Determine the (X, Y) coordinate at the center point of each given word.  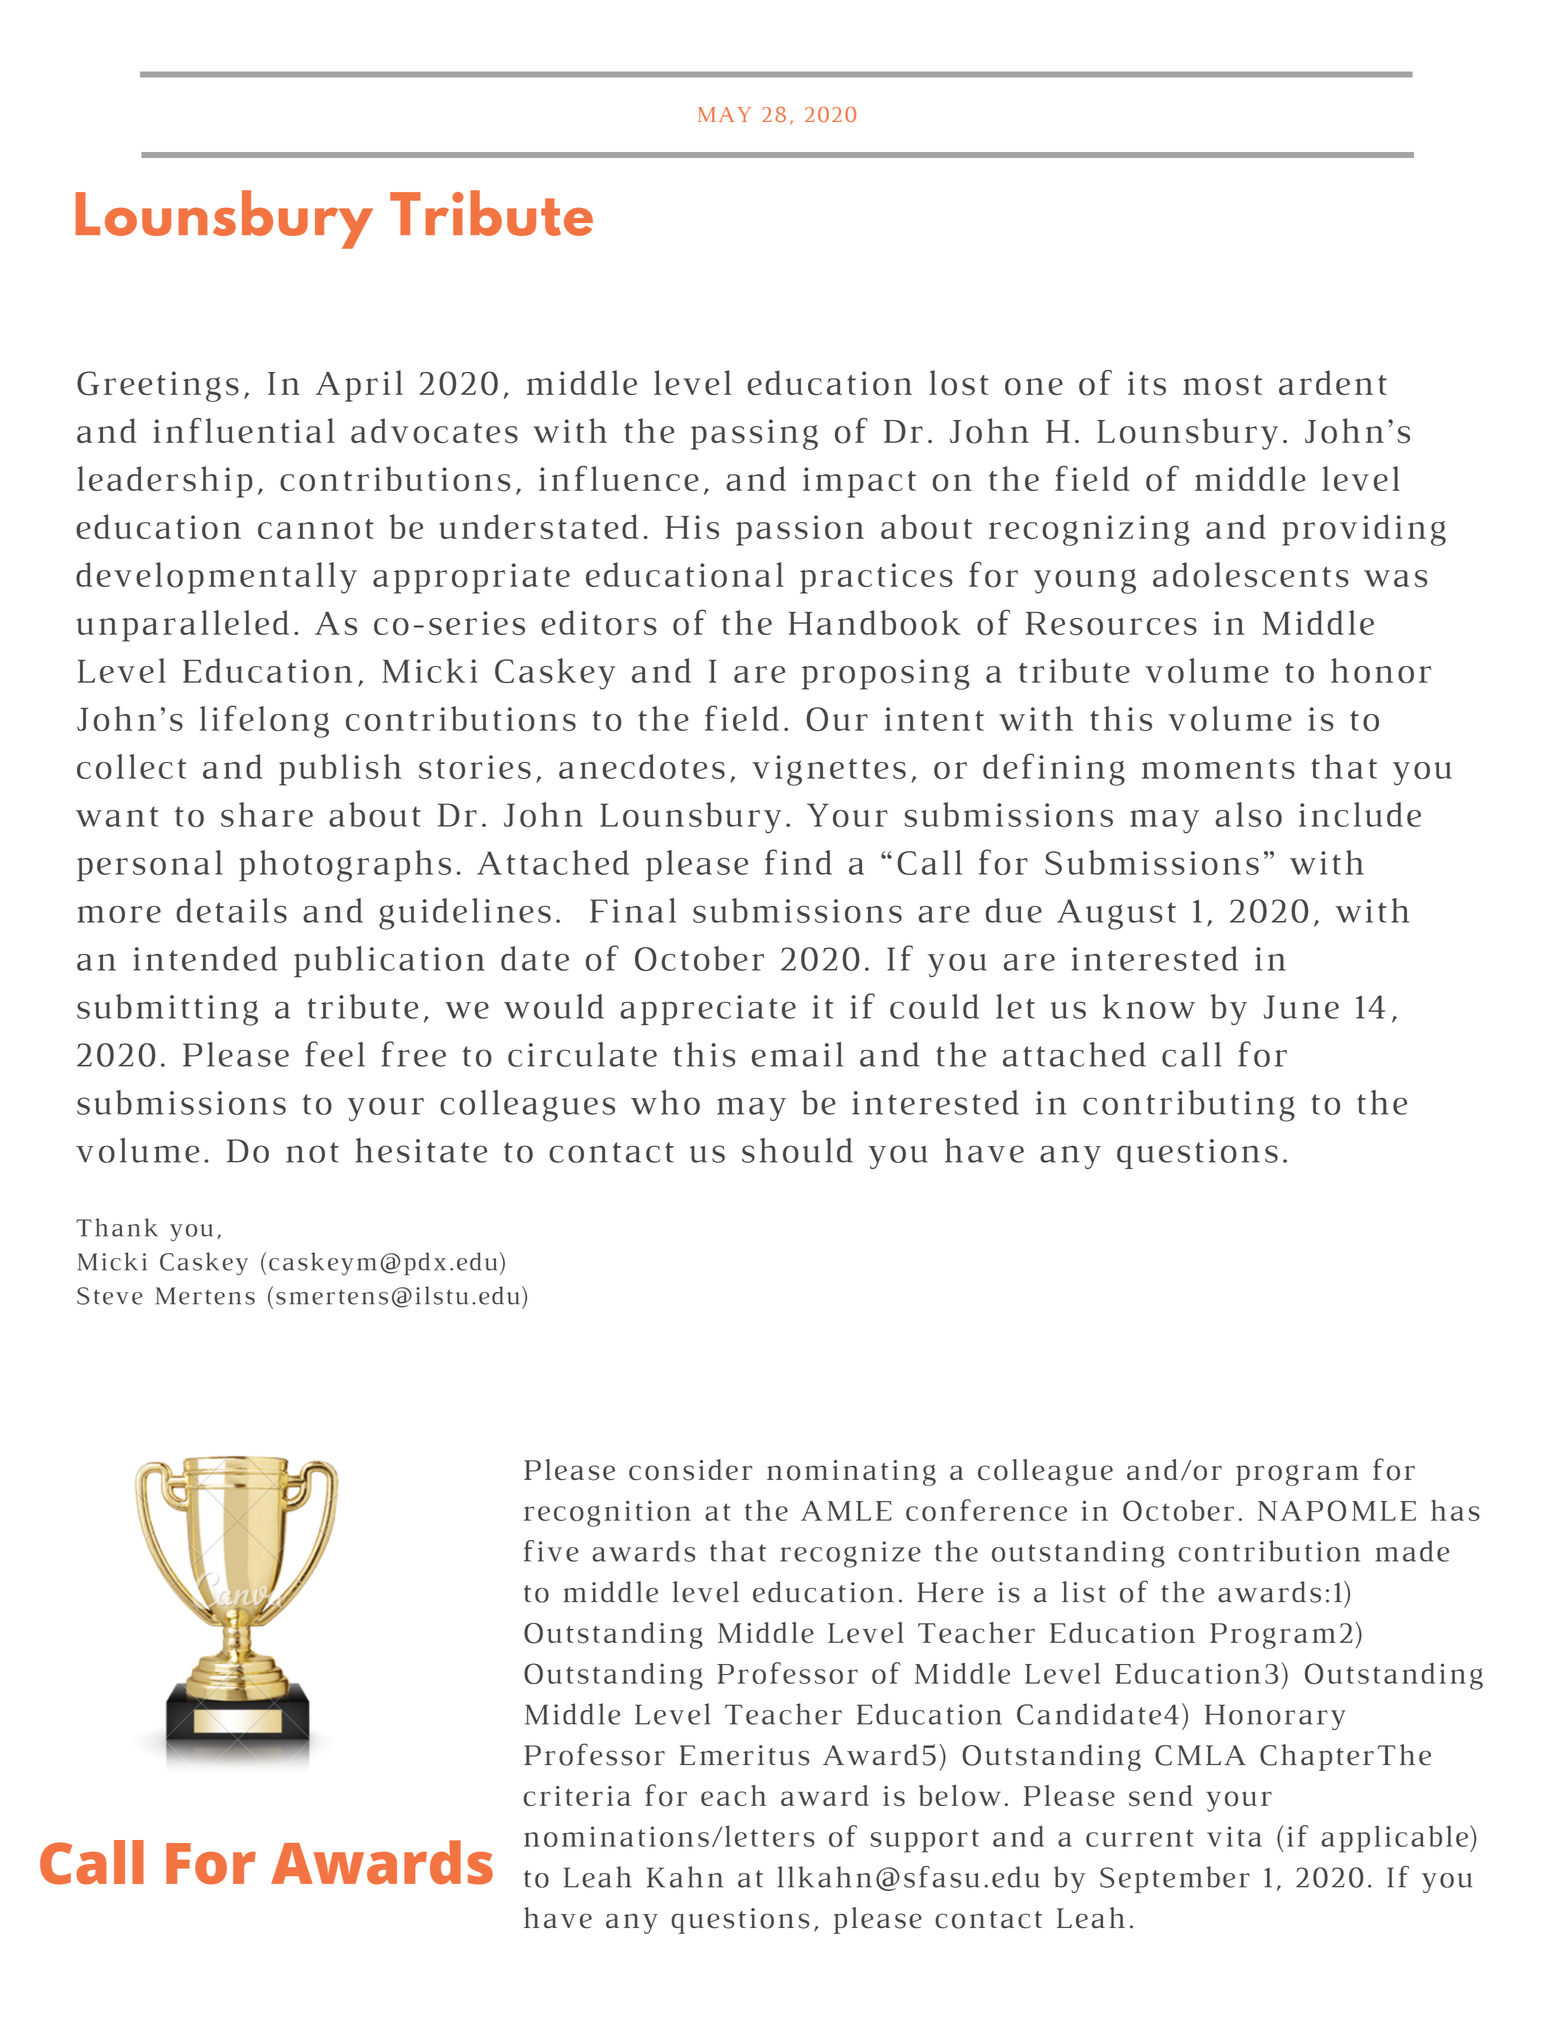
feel (335, 1054)
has (1455, 1510)
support (924, 1841)
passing (754, 434)
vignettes (829, 770)
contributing (1189, 1106)
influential (243, 430)
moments (1218, 768)
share (267, 814)
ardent (1333, 382)
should (797, 1150)
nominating (851, 1473)
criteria (577, 1796)
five (551, 1551)
